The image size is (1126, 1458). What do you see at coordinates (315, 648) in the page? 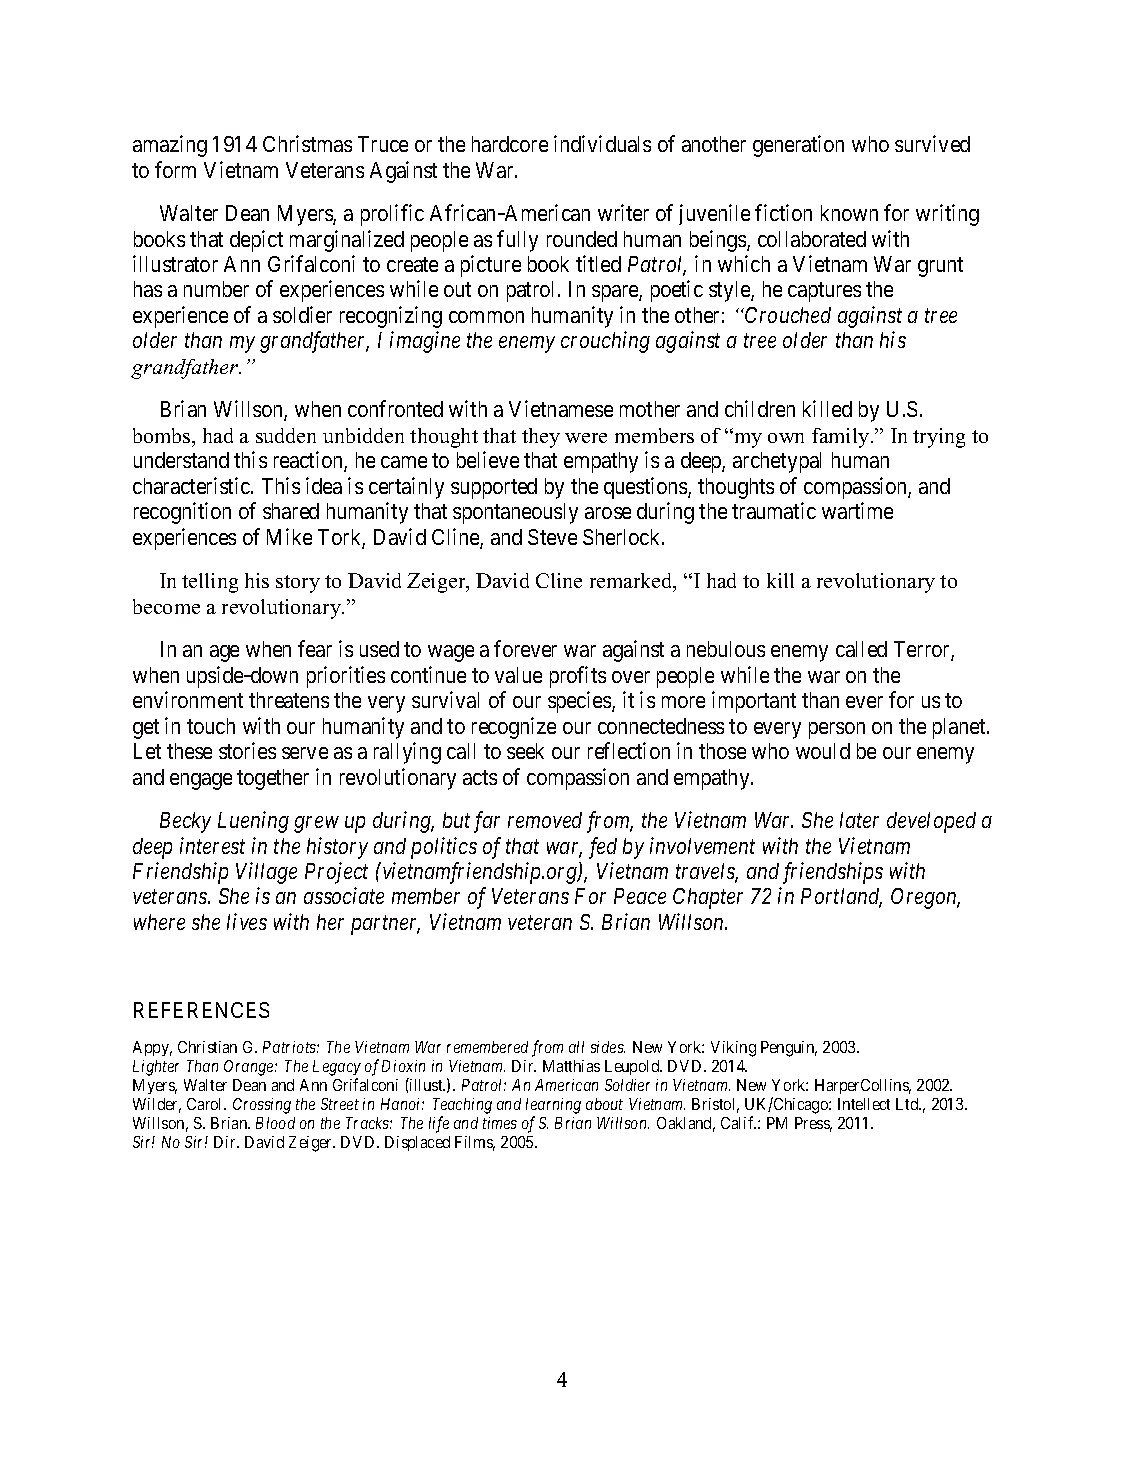
I see `fear` at bounding box center [315, 648].
